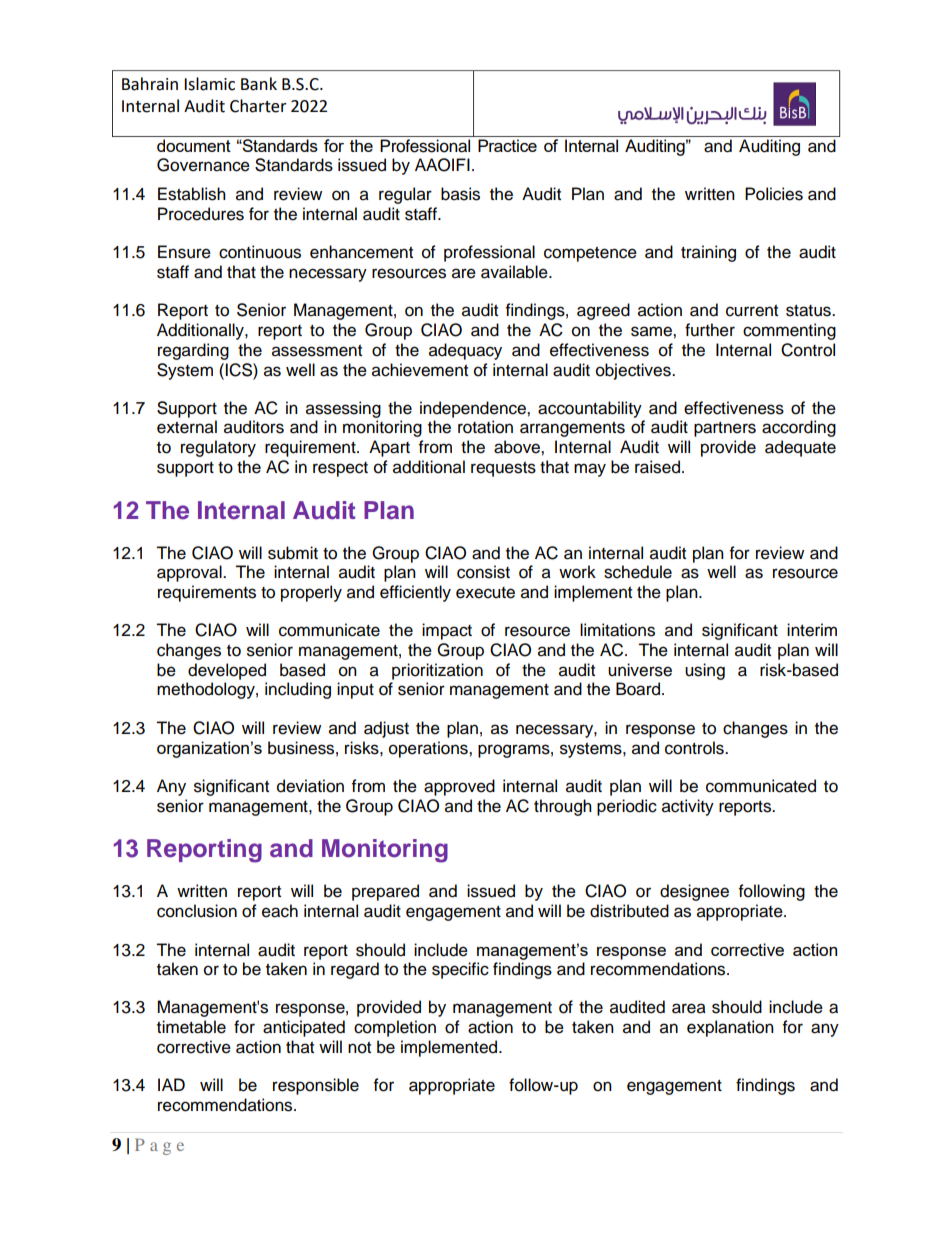 The height and width of the image is (1233, 952). What do you see at coordinates (191, 1027) in the image?
I see `timetable` at bounding box center [191, 1027].
